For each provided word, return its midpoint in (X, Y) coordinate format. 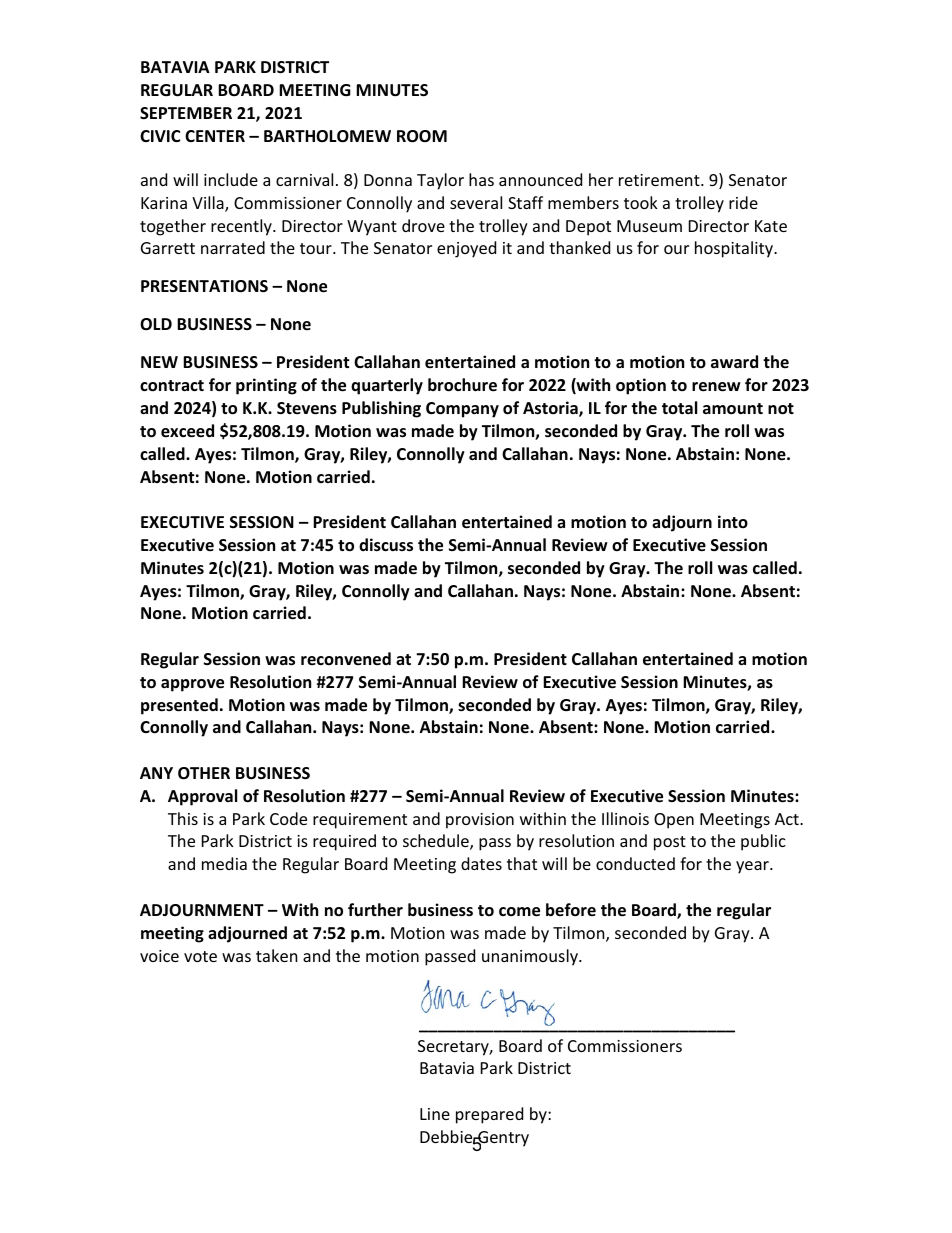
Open (674, 821)
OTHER (204, 773)
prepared (489, 1115)
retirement (660, 180)
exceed (187, 431)
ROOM (422, 136)
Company (462, 410)
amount (733, 409)
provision (480, 821)
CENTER (215, 136)
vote (200, 956)
